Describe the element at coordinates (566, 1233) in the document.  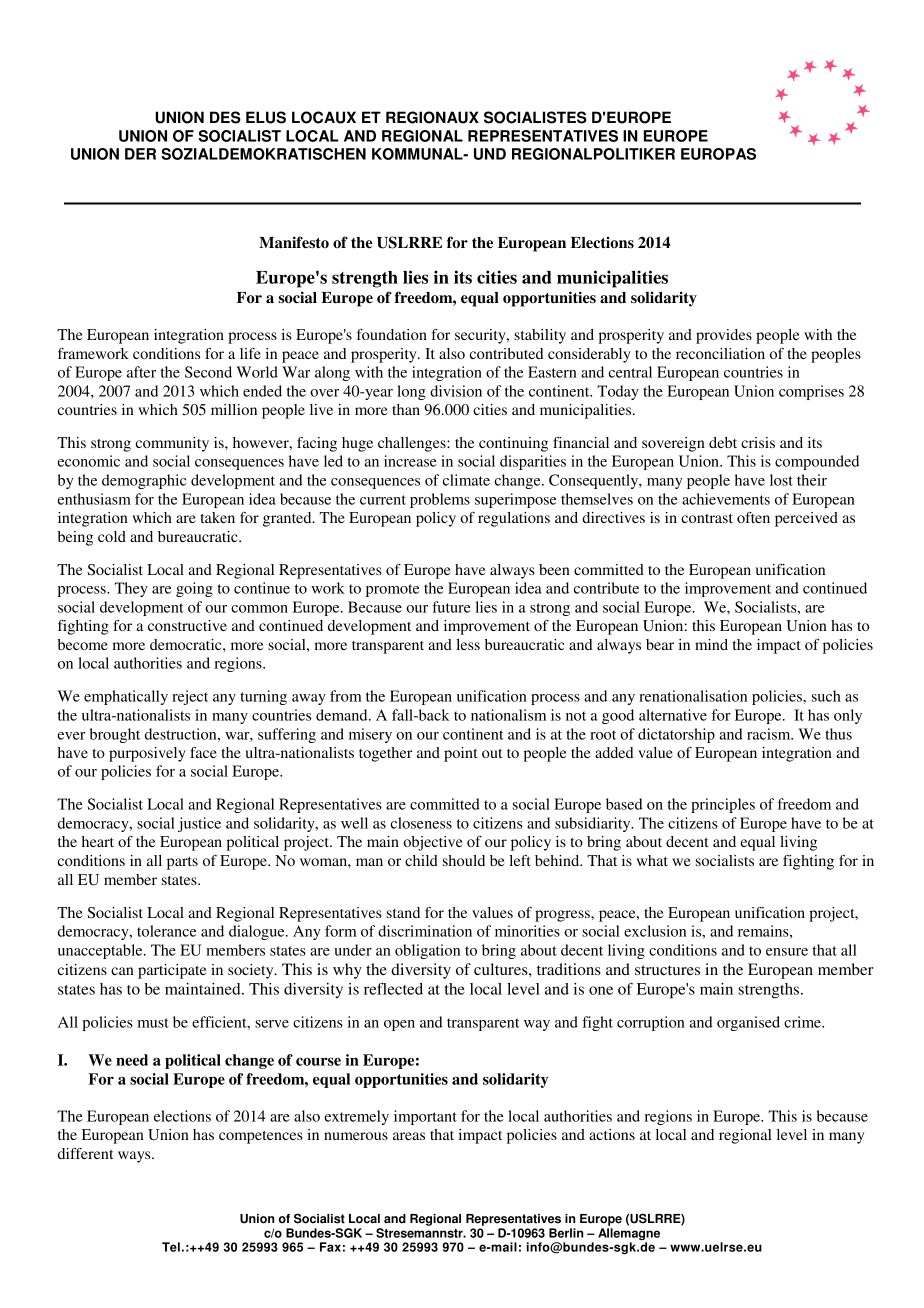
I see `Berlin` at that location.
